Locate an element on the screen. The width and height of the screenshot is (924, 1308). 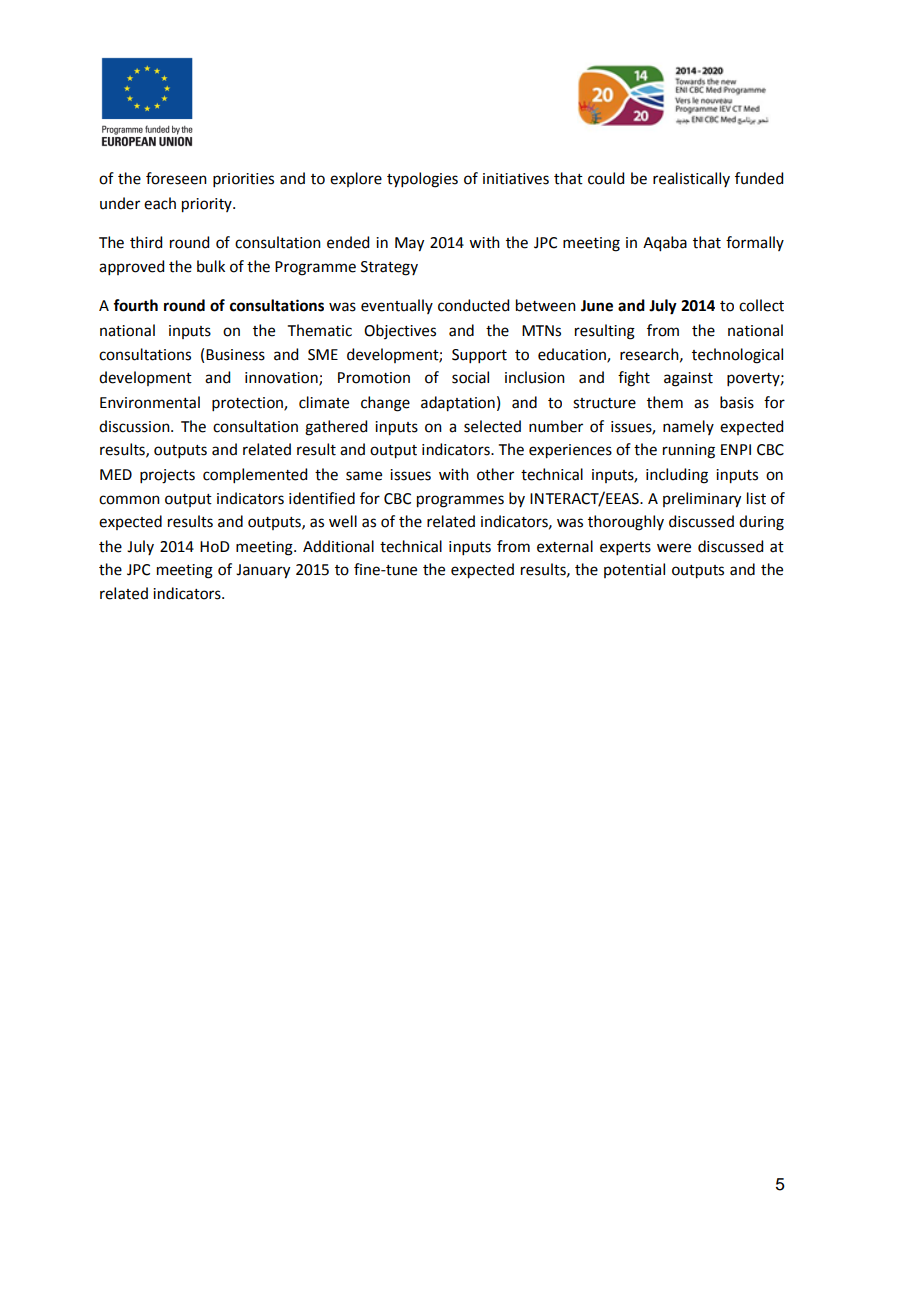
against is located at coordinates (688, 379).
